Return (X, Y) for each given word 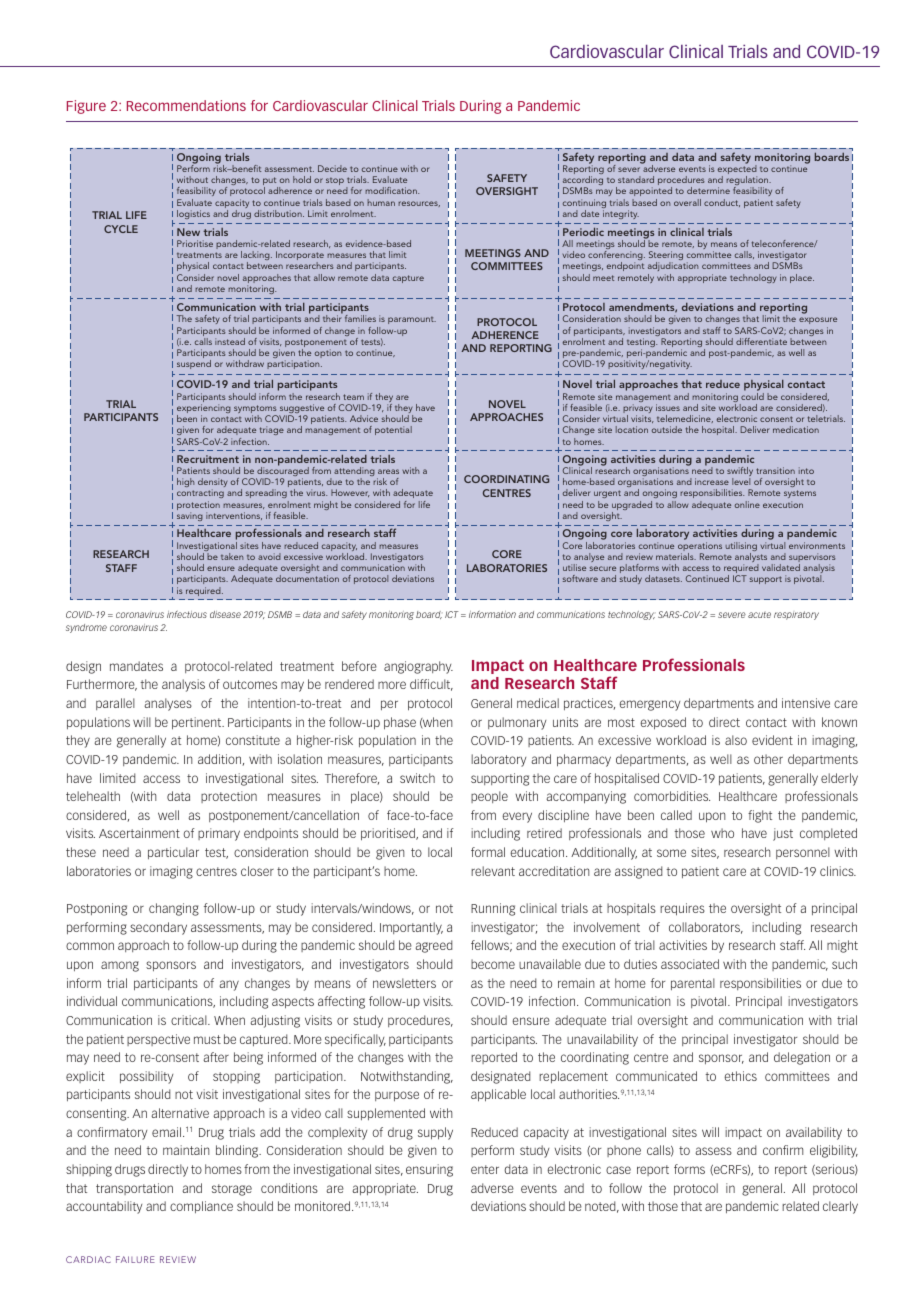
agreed (433, 946)
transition (775, 470)
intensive (806, 703)
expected (737, 170)
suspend (194, 364)
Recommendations (186, 105)
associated (690, 964)
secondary (158, 928)
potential (393, 430)
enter (485, 1169)
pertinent (198, 723)
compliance (201, 1207)
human (381, 202)
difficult (431, 685)
